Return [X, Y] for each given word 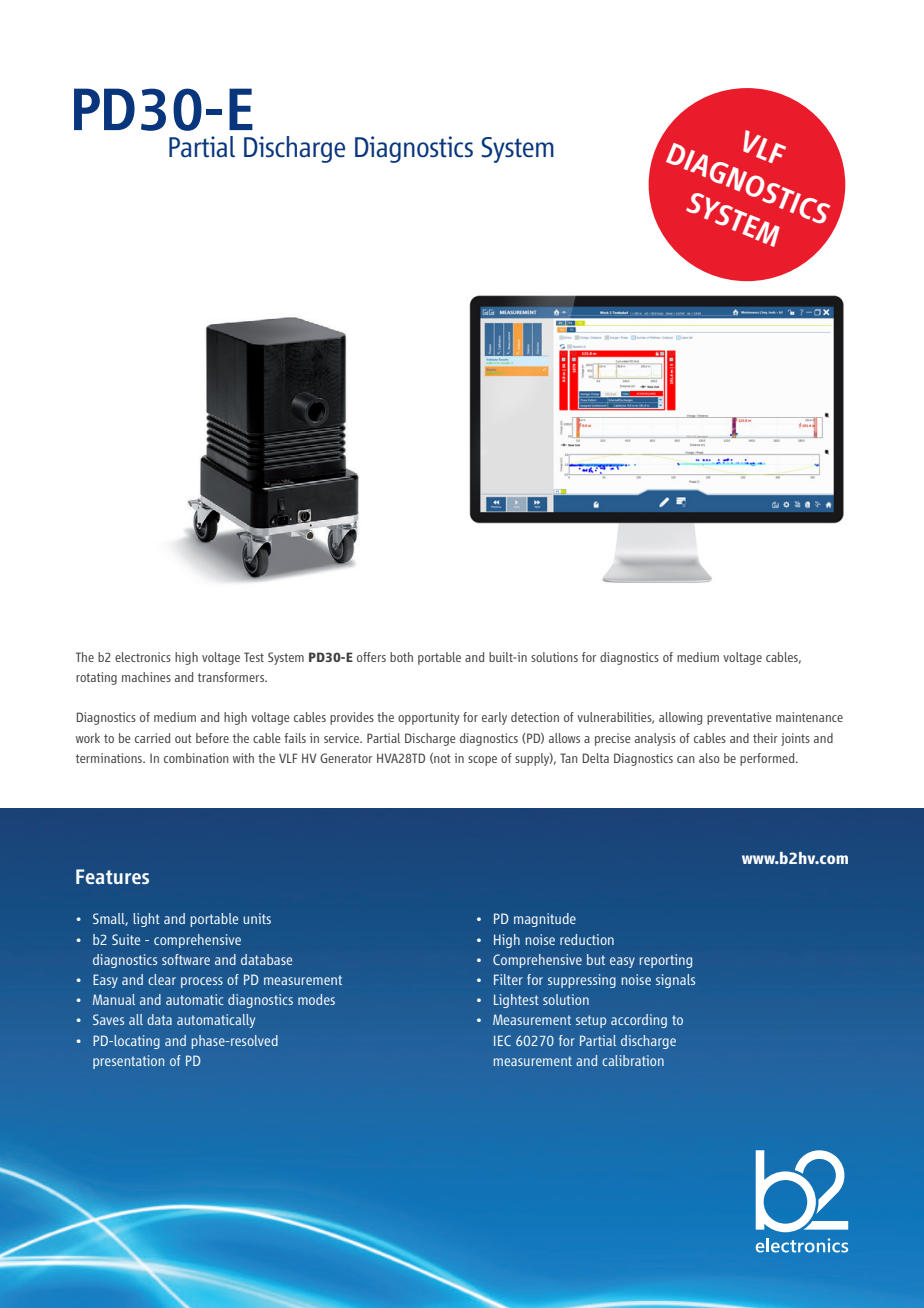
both [401, 657]
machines [146, 677]
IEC [502, 1040]
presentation [128, 1062]
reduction [587, 939]
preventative [739, 718]
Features [112, 876]
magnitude [545, 920]
